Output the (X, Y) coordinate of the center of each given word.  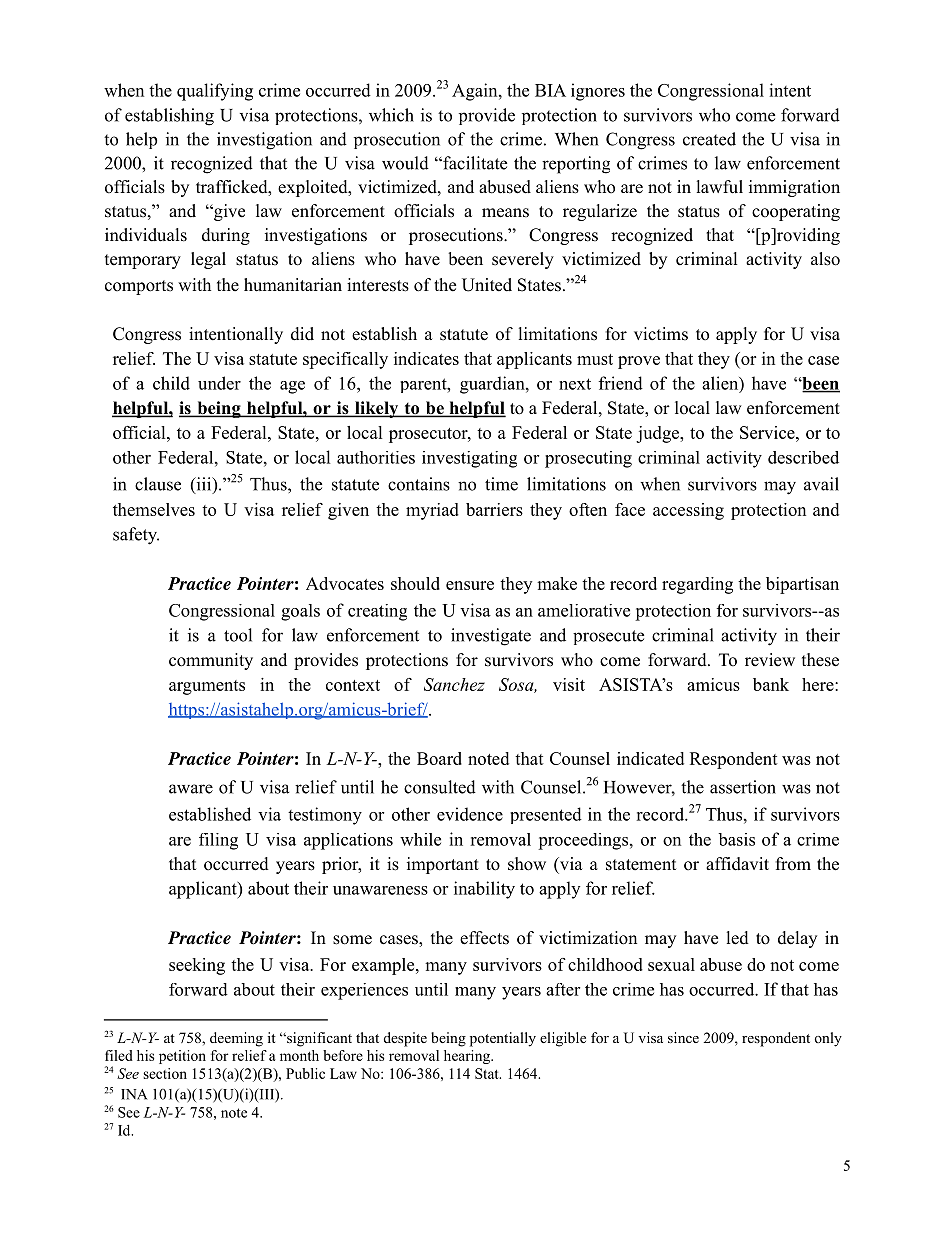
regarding (697, 585)
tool (238, 635)
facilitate (474, 163)
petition (182, 1057)
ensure (470, 585)
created (709, 139)
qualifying (215, 92)
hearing (468, 1057)
